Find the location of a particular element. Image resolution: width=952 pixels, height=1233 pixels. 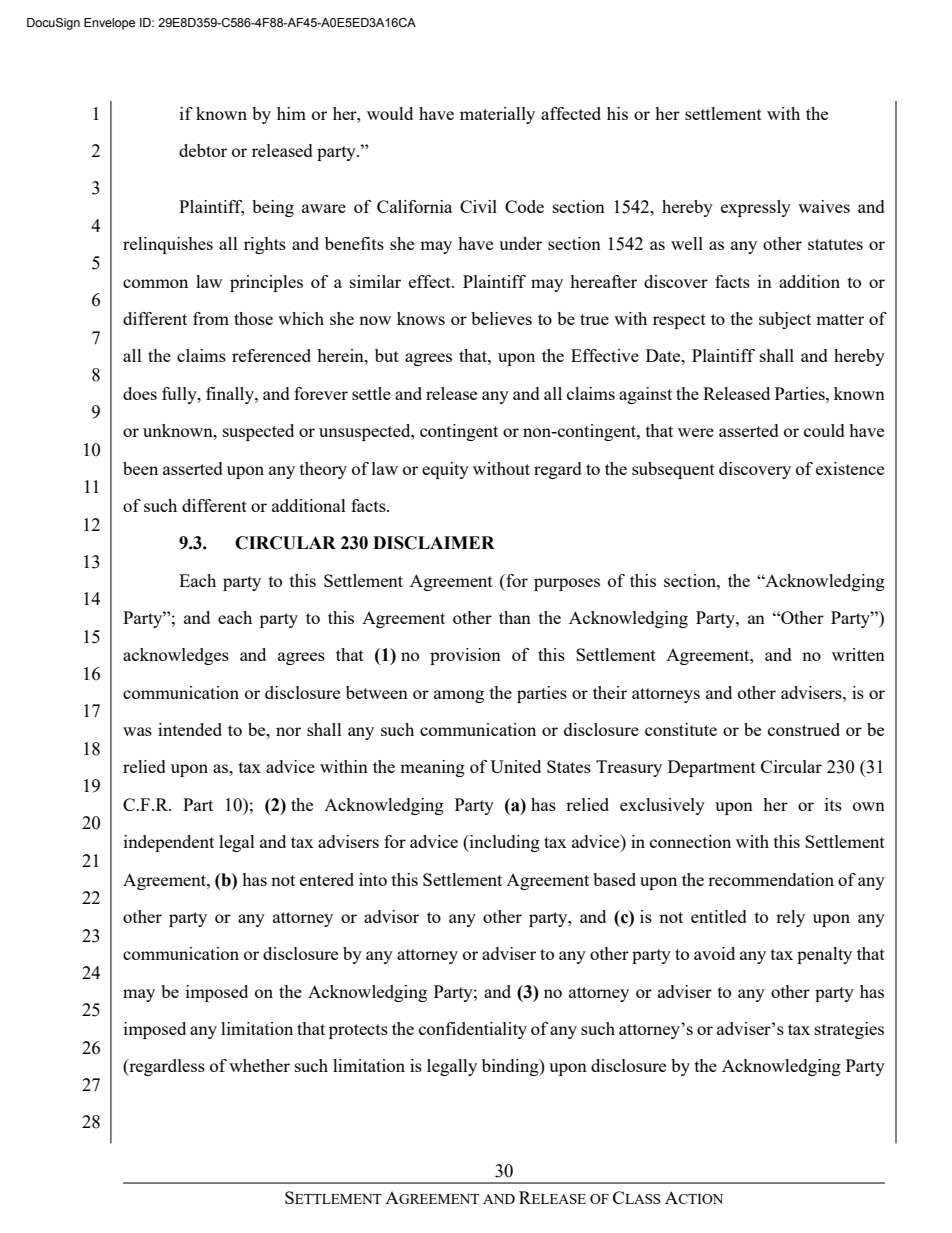

whether is located at coordinates (259, 1065).
